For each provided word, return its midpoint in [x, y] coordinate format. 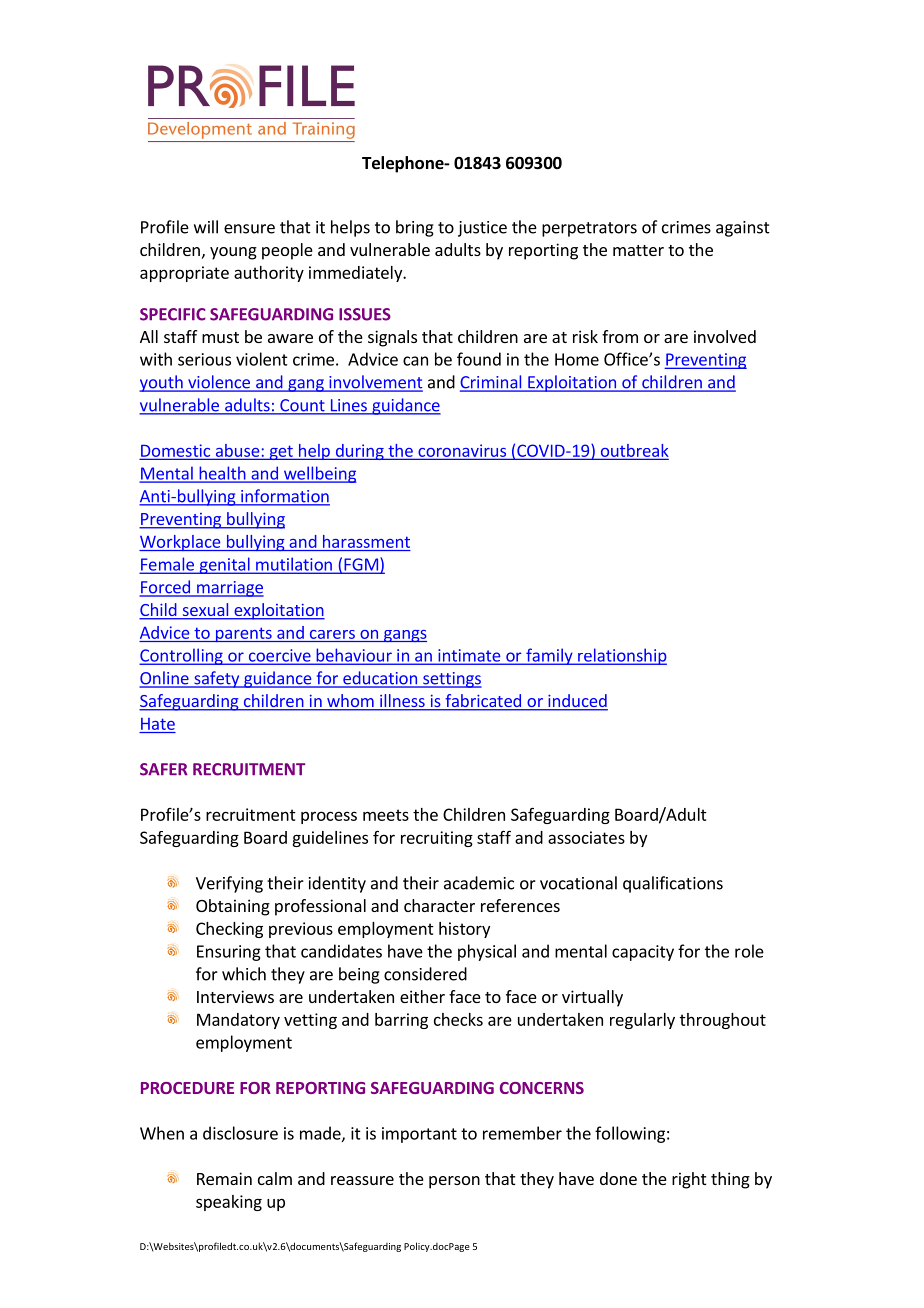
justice [482, 229]
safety [217, 679]
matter [638, 250]
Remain [224, 1178]
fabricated [483, 702]
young [233, 253]
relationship [621, 656]
